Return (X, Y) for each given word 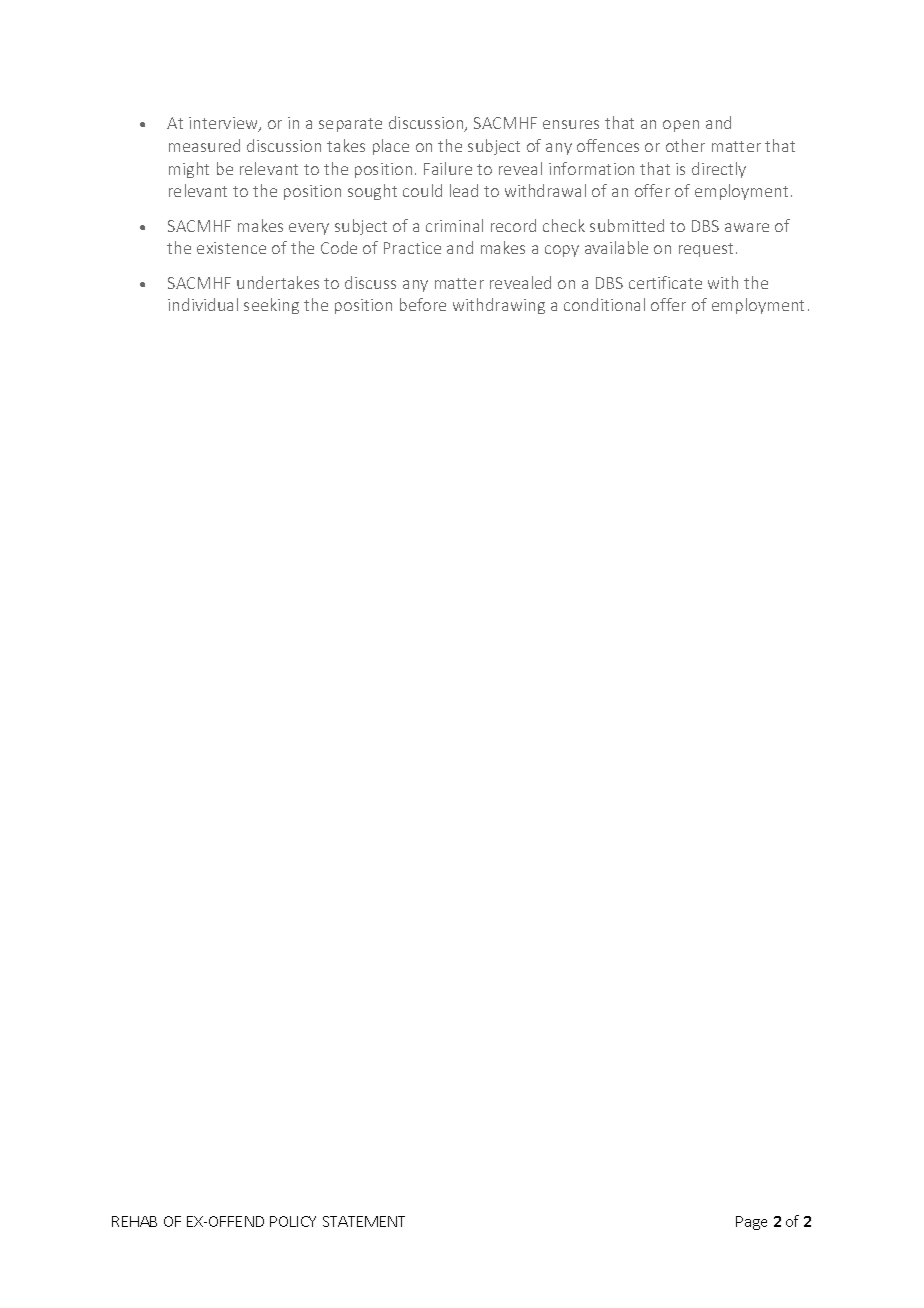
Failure (448, 168)
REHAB (134, 1221)
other (685, 145)
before (423, 304)
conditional (604, 304)
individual (203, 304)
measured (204, 145)
